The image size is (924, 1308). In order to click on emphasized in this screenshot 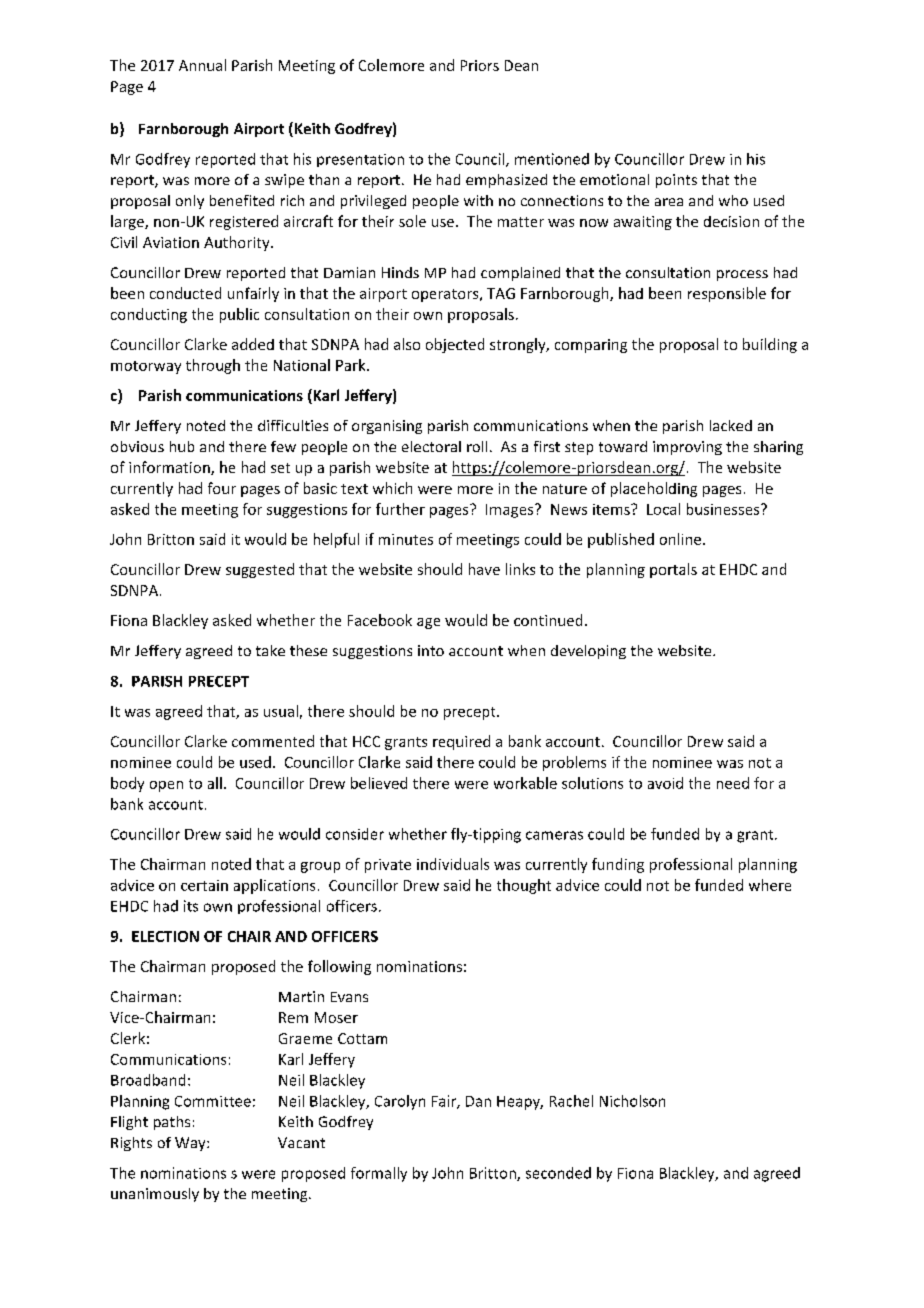, I will do `click(506, 181)`.
